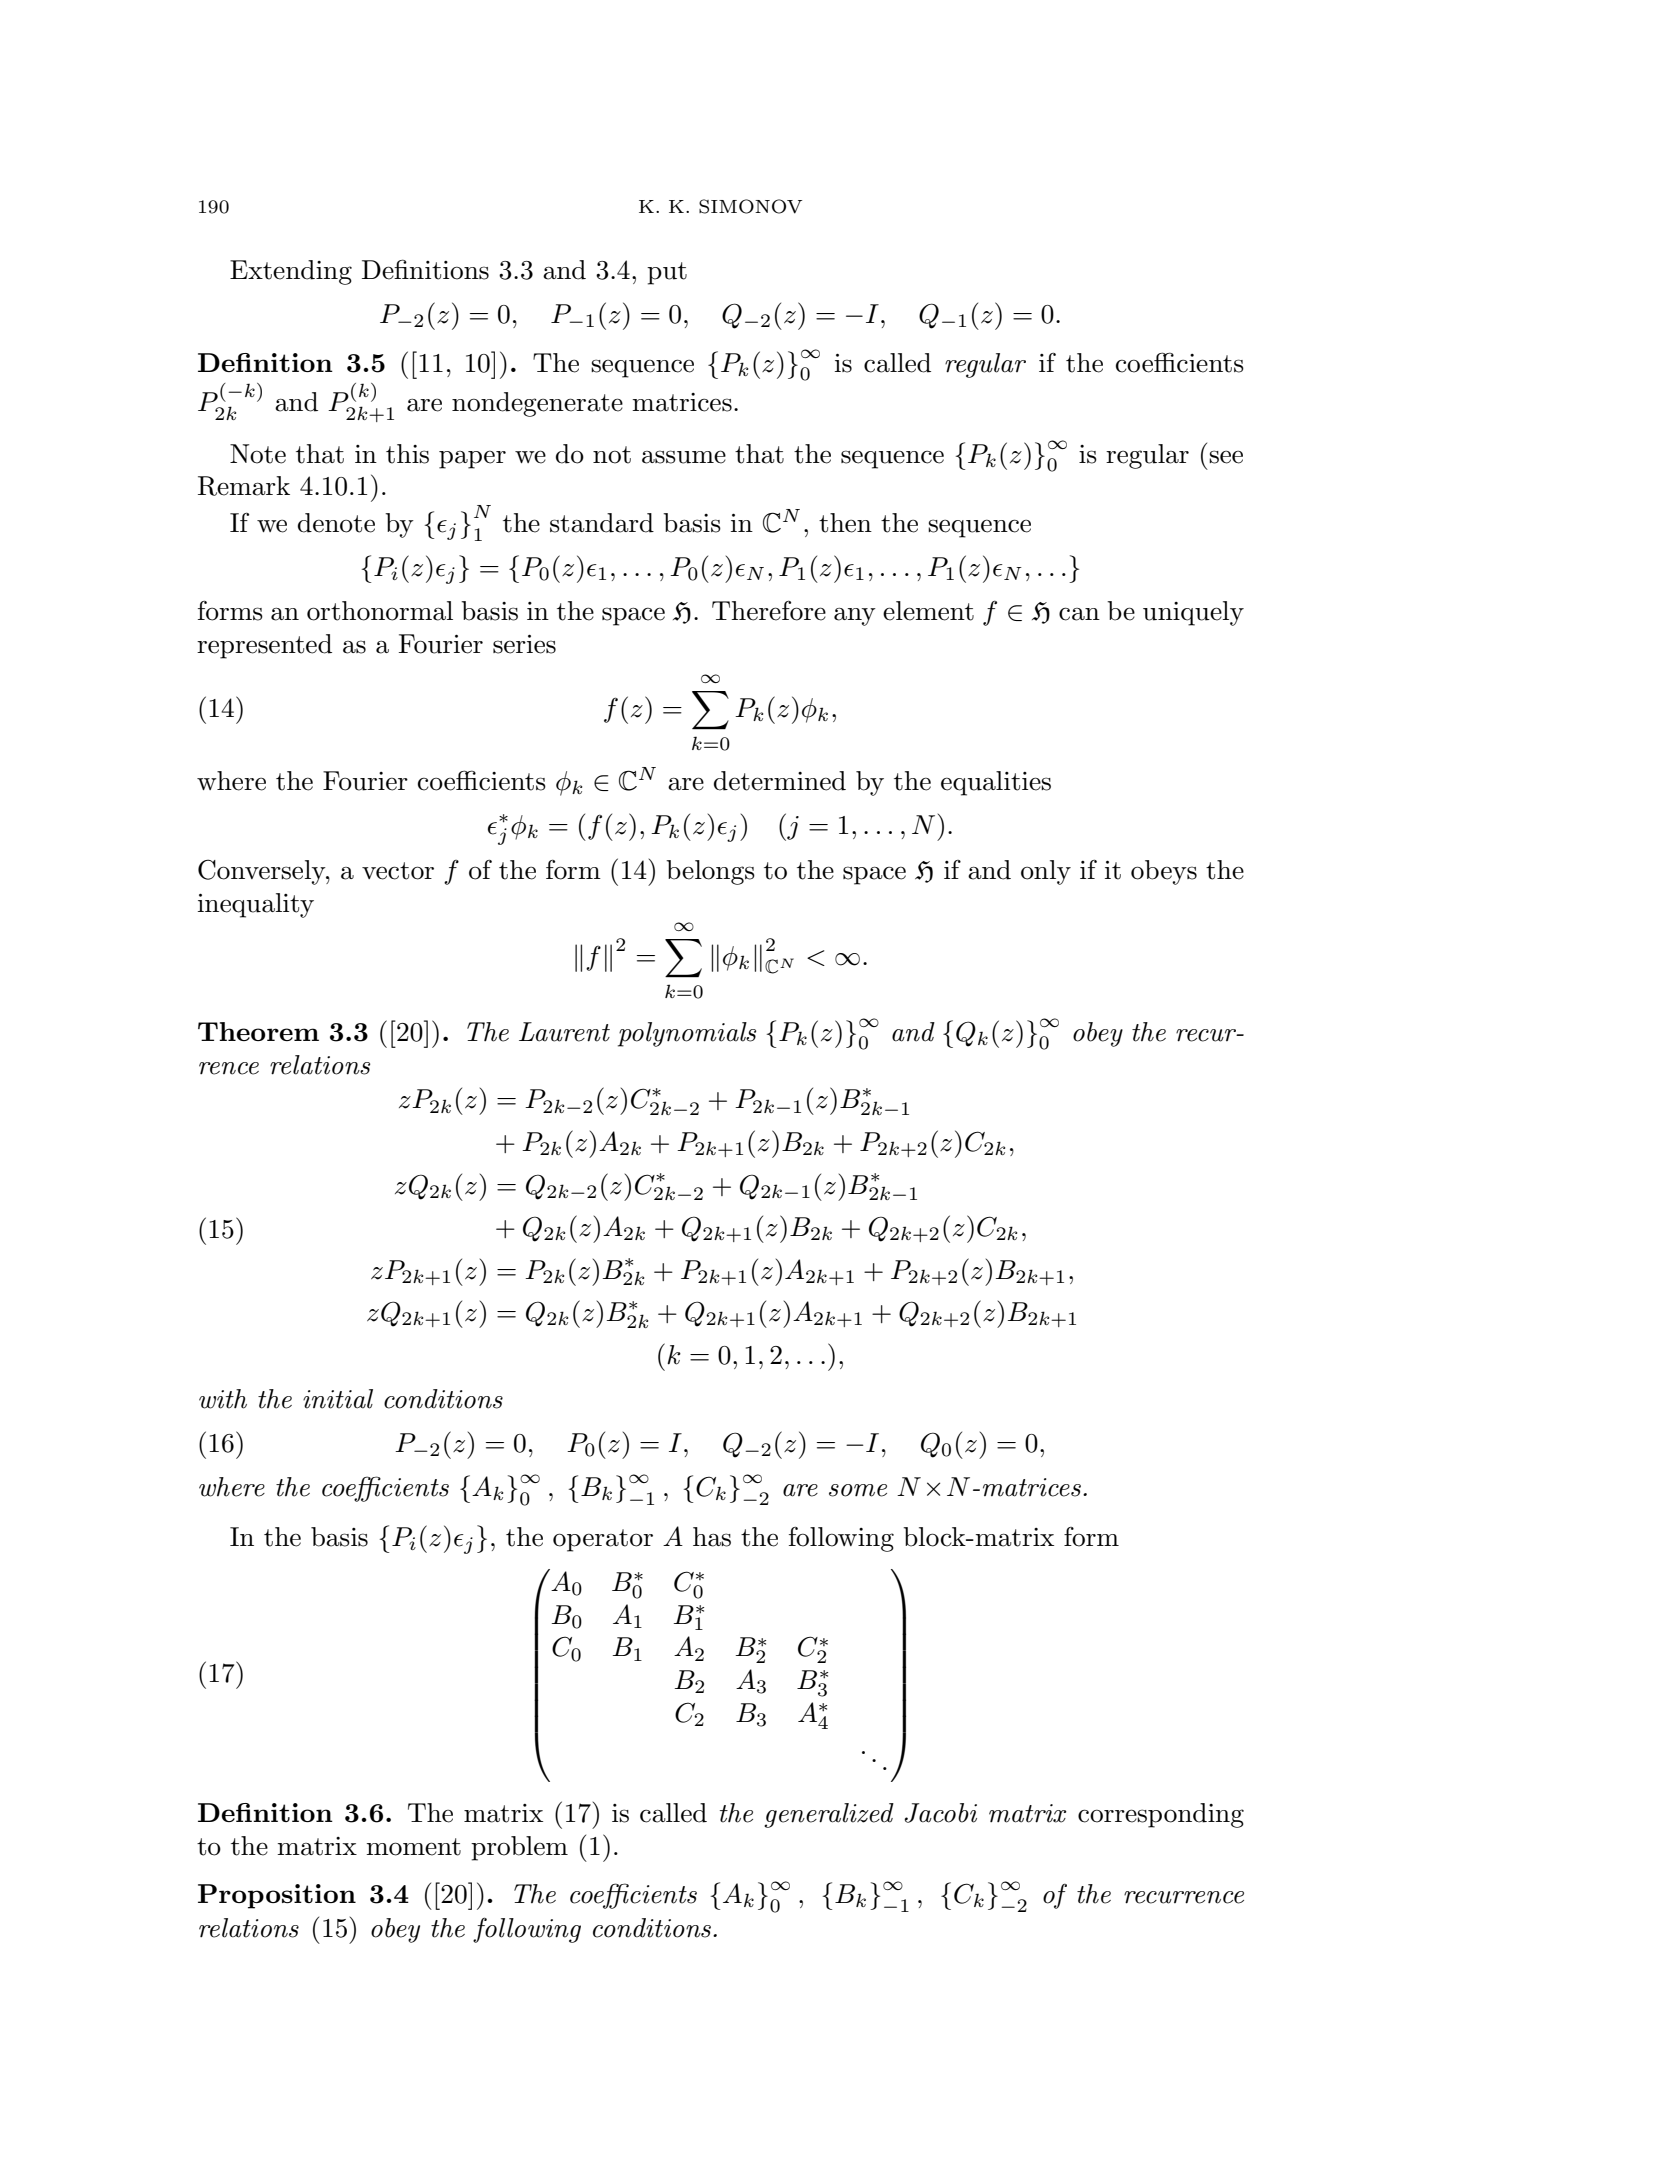  I want to click on generalized, so click(829, 1815).
